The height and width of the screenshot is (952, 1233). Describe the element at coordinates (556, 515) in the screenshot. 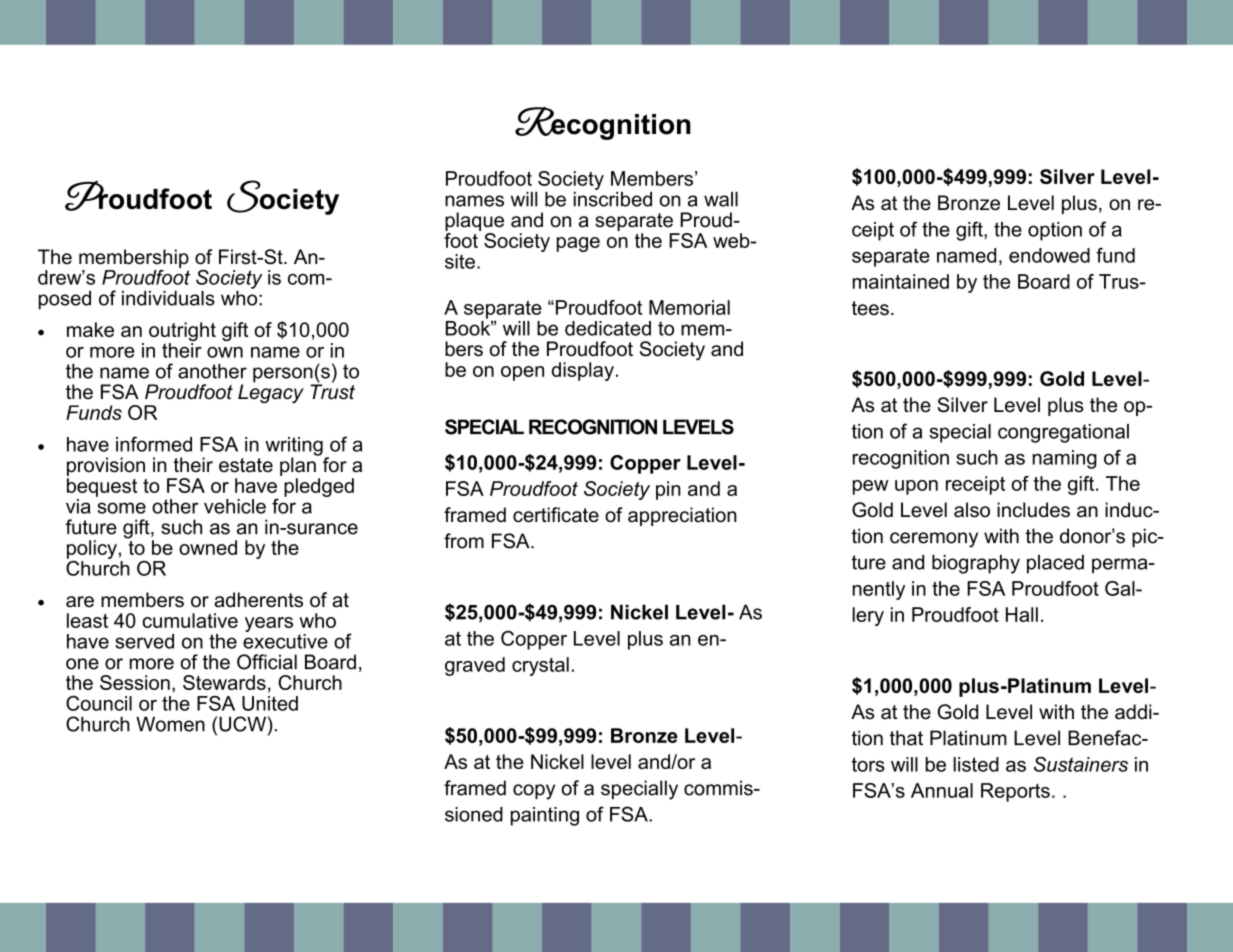

I see `certificate` at that location.
